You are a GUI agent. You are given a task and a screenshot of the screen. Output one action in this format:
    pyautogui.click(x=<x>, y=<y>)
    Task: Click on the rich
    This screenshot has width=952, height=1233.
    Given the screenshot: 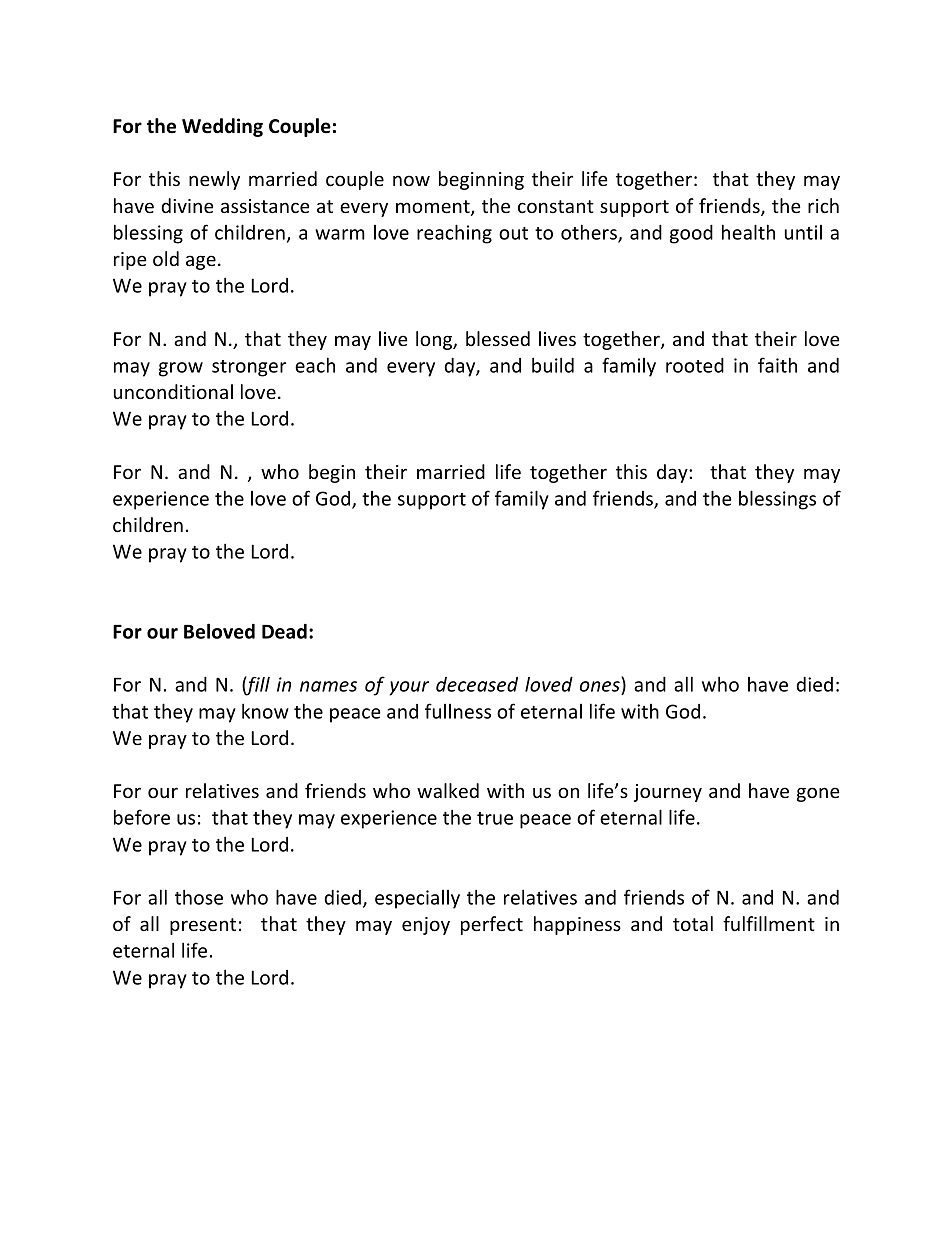 What is the action you would take?
    pyautogui.click(x=823, y=205)
